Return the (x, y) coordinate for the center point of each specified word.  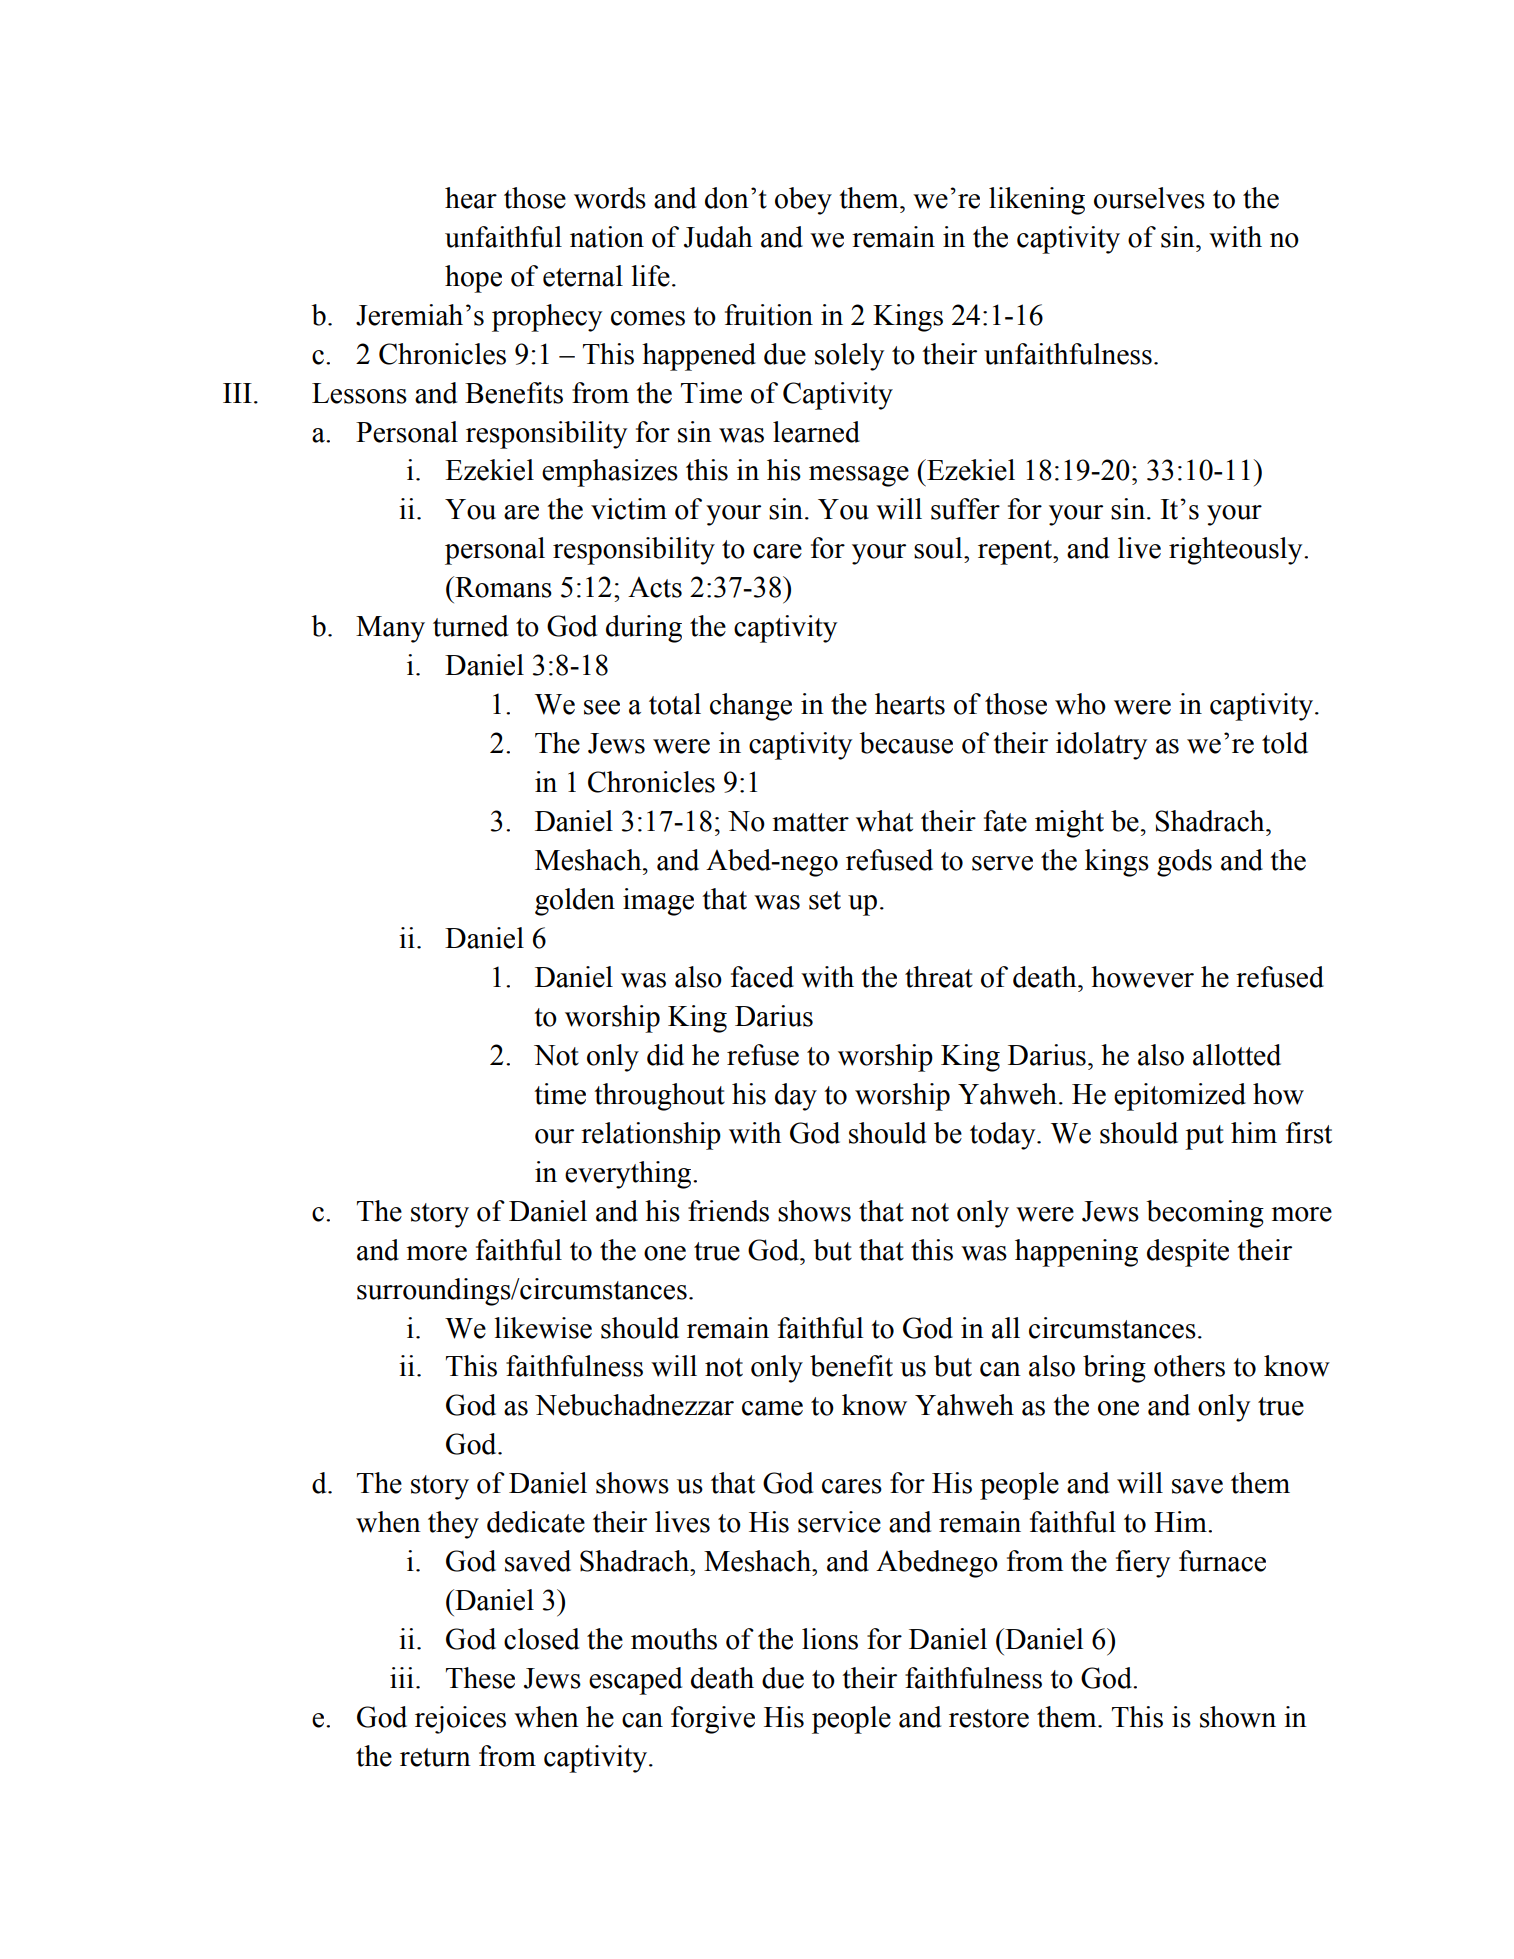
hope (473, 279)
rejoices (460, 1720)
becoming (1205, 1214)
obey (803, 201)
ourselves (1149, 198)
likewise (543, 1328)
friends (728, 1211)
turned (470, 626)
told (1285, 743)
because (906, 743)
